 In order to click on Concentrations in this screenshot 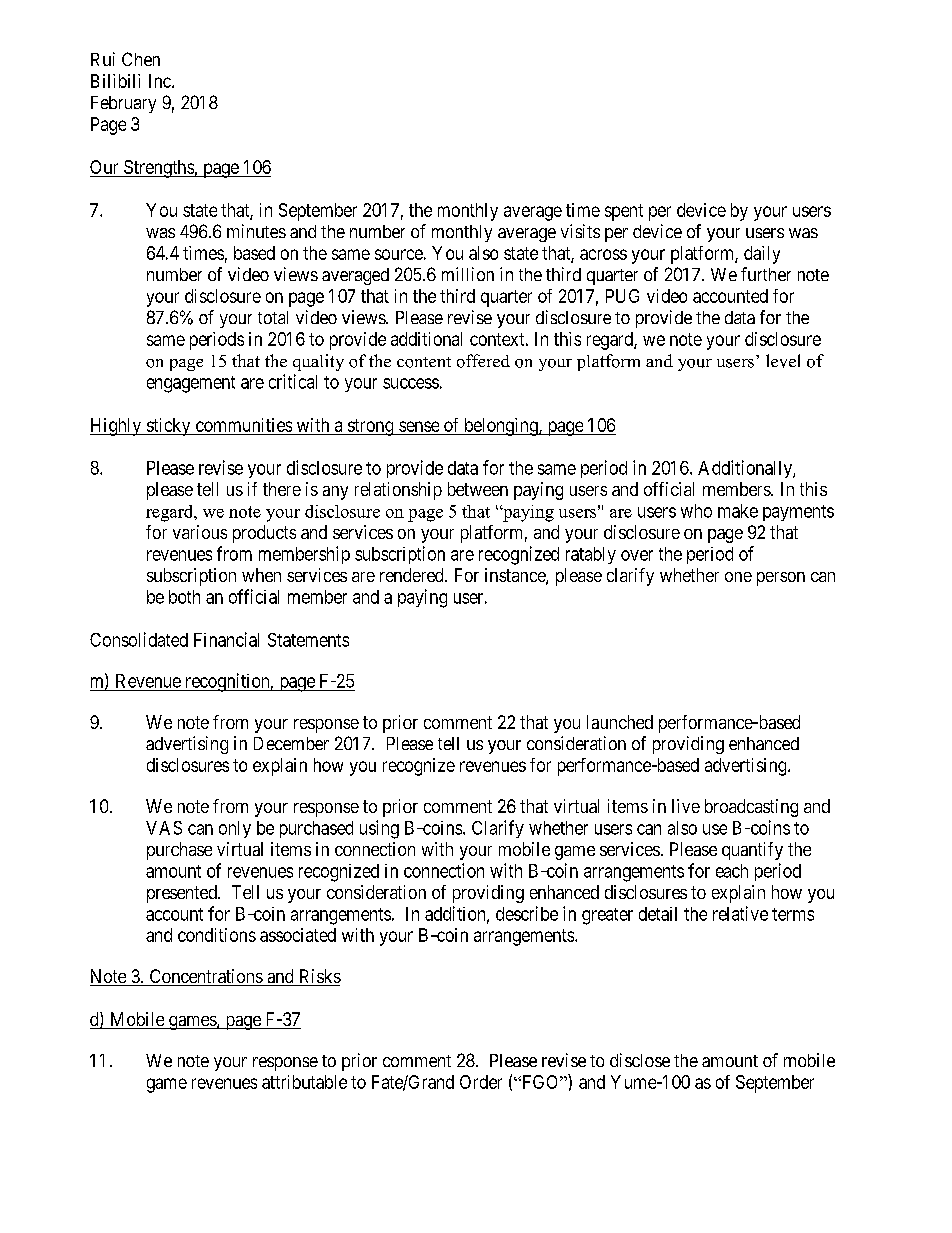, I will do `click(205, 977)`.
